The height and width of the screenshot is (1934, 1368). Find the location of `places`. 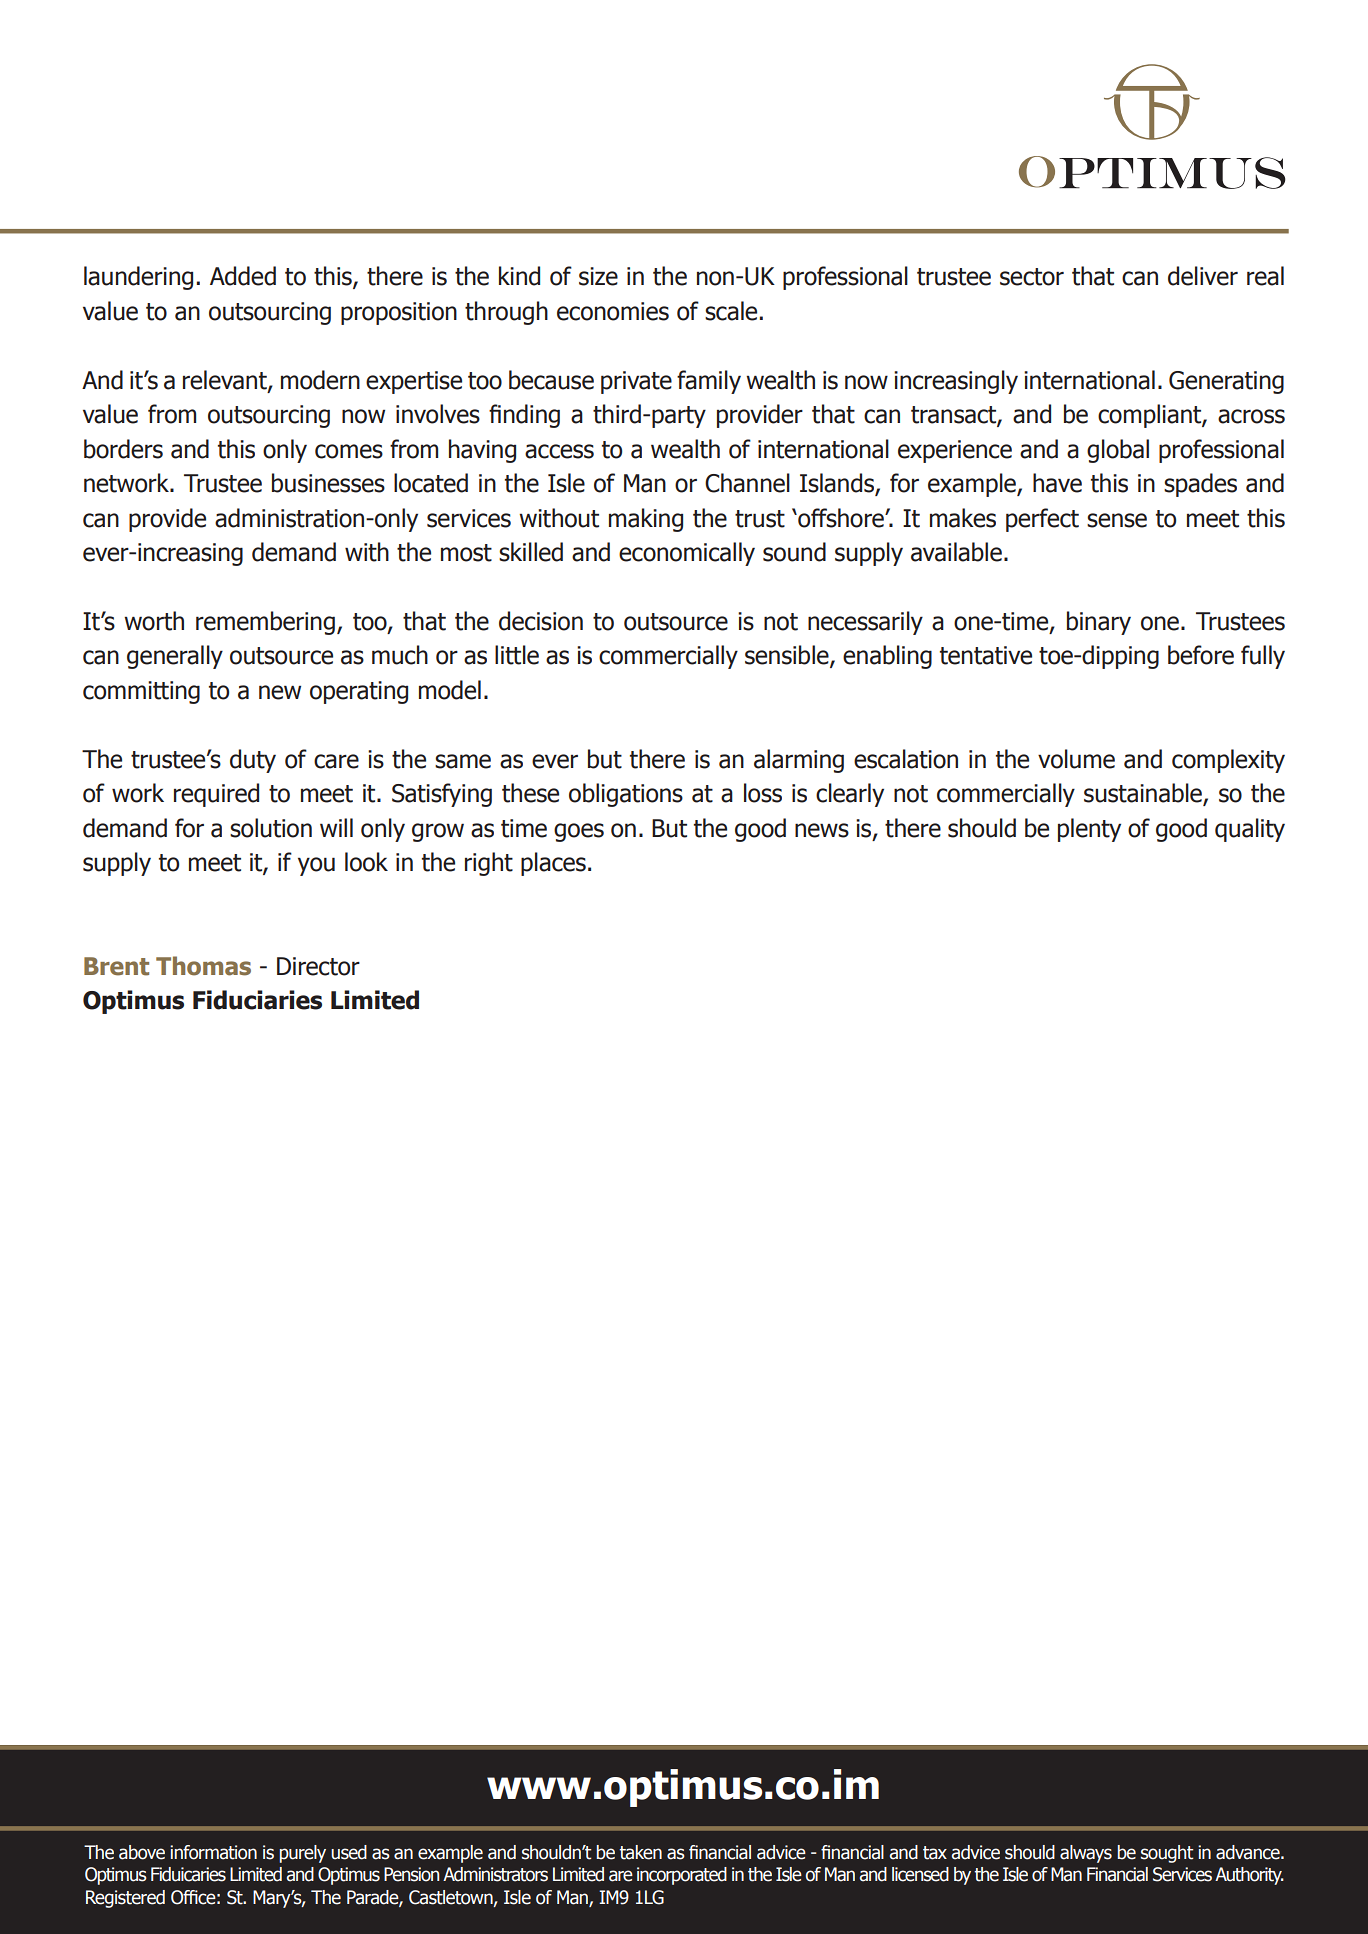

places is located at coordinates (553, 864).
